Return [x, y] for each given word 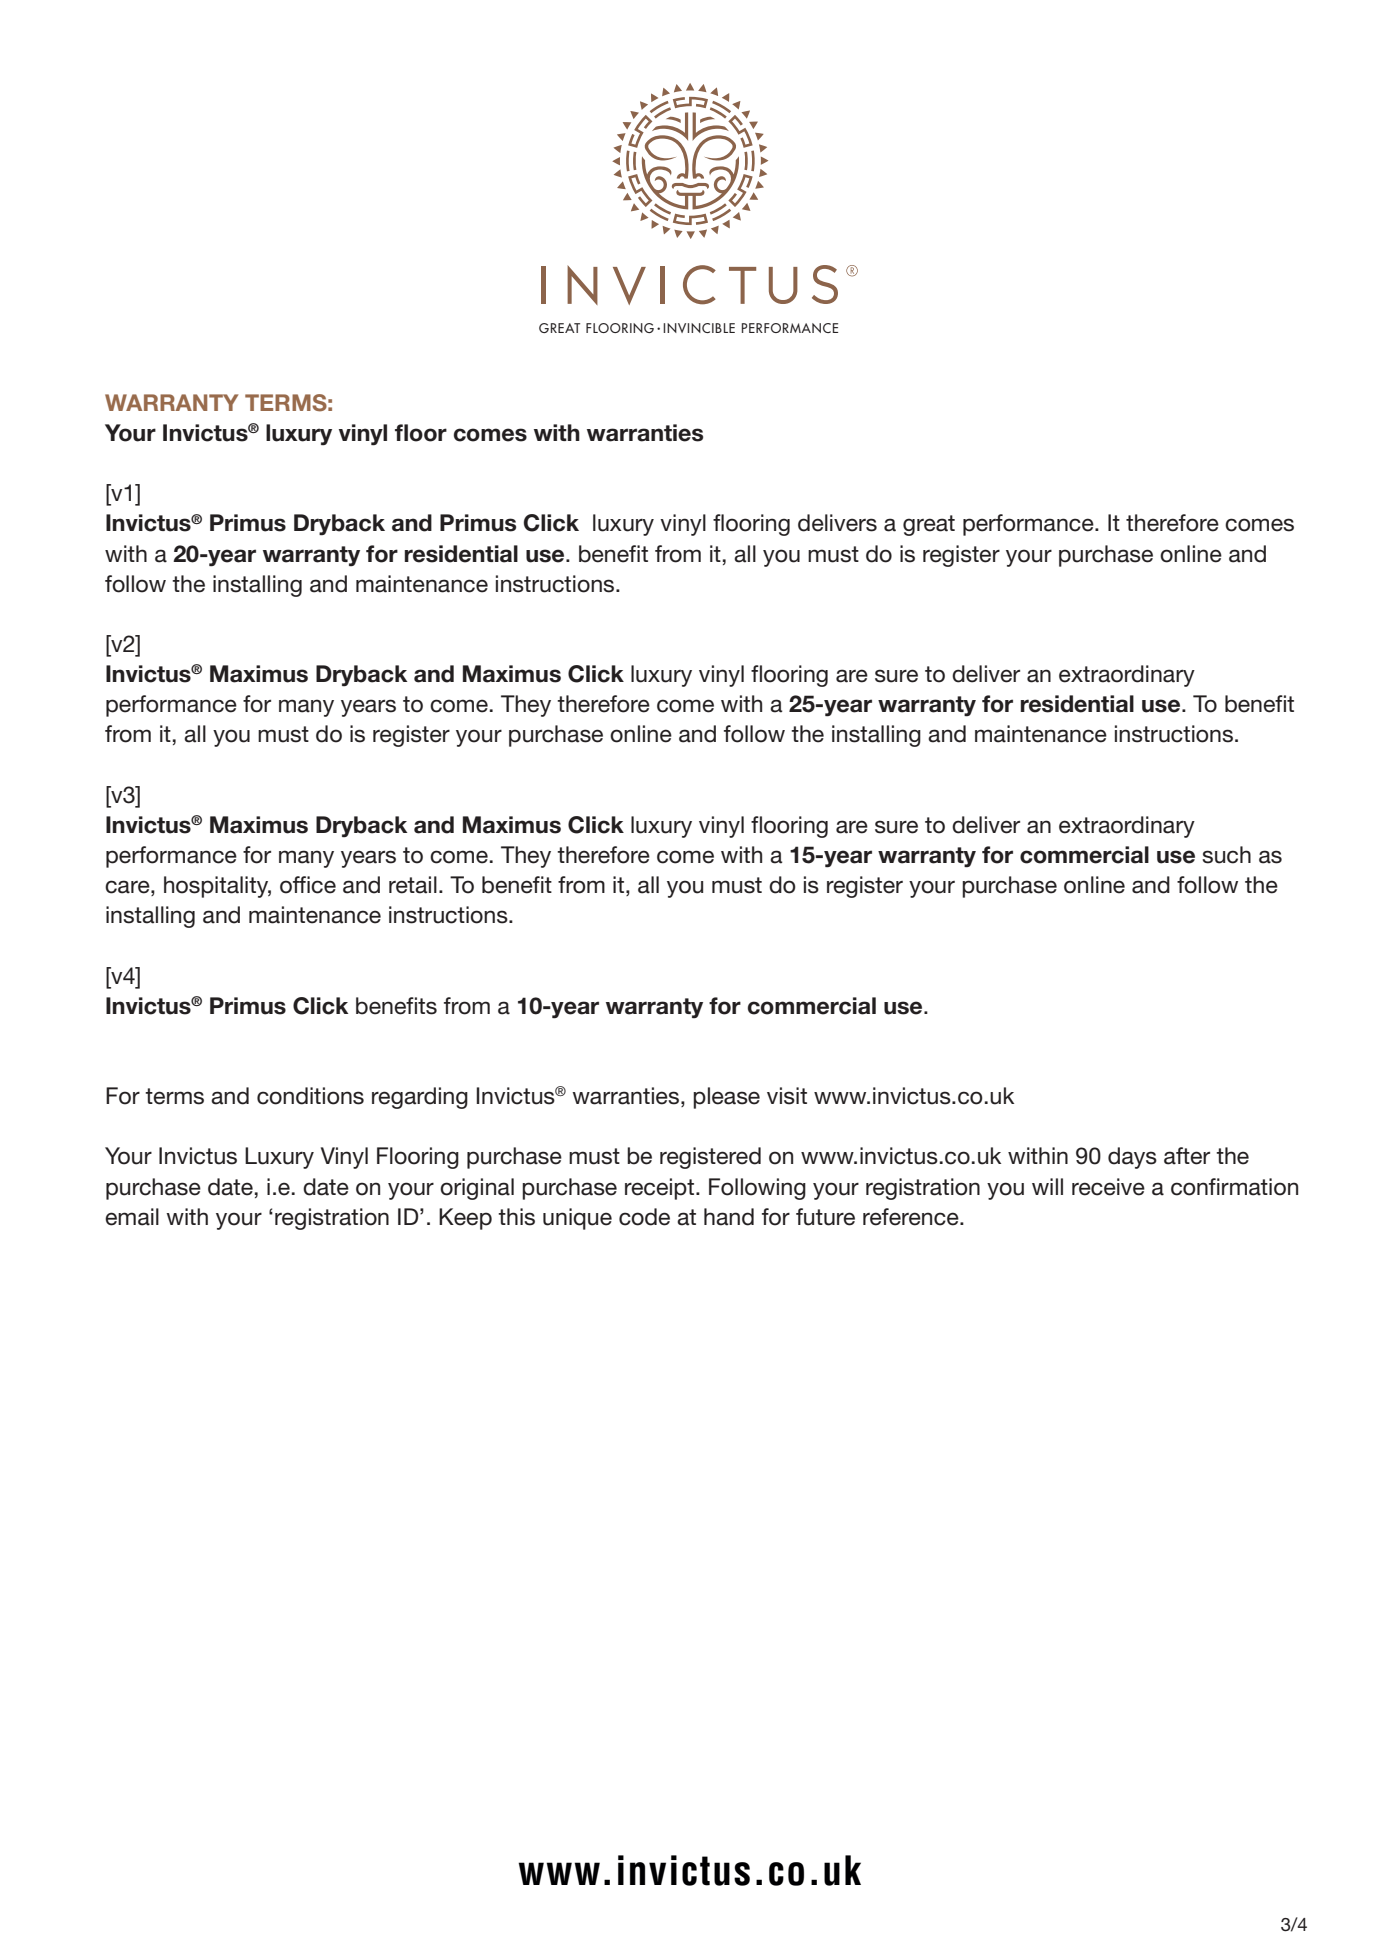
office [308, 885]
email [132, 1217]
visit [787, 1096]
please [726, 1098]
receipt [659, 1189]
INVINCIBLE [699, 328]
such [1226, 855]
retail [413, 885]
